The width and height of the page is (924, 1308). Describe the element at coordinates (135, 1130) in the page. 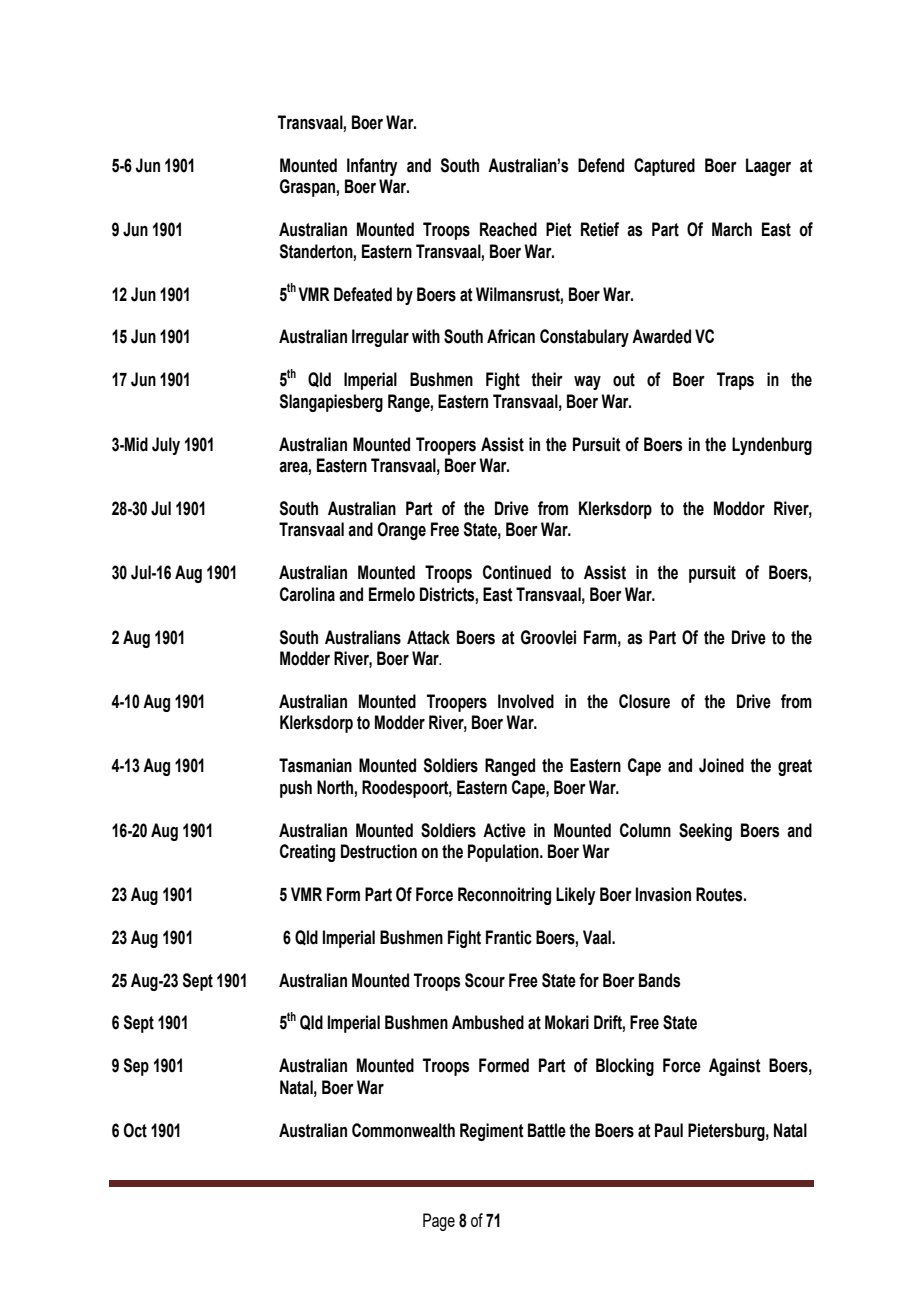

I see `Oct` at that location.
